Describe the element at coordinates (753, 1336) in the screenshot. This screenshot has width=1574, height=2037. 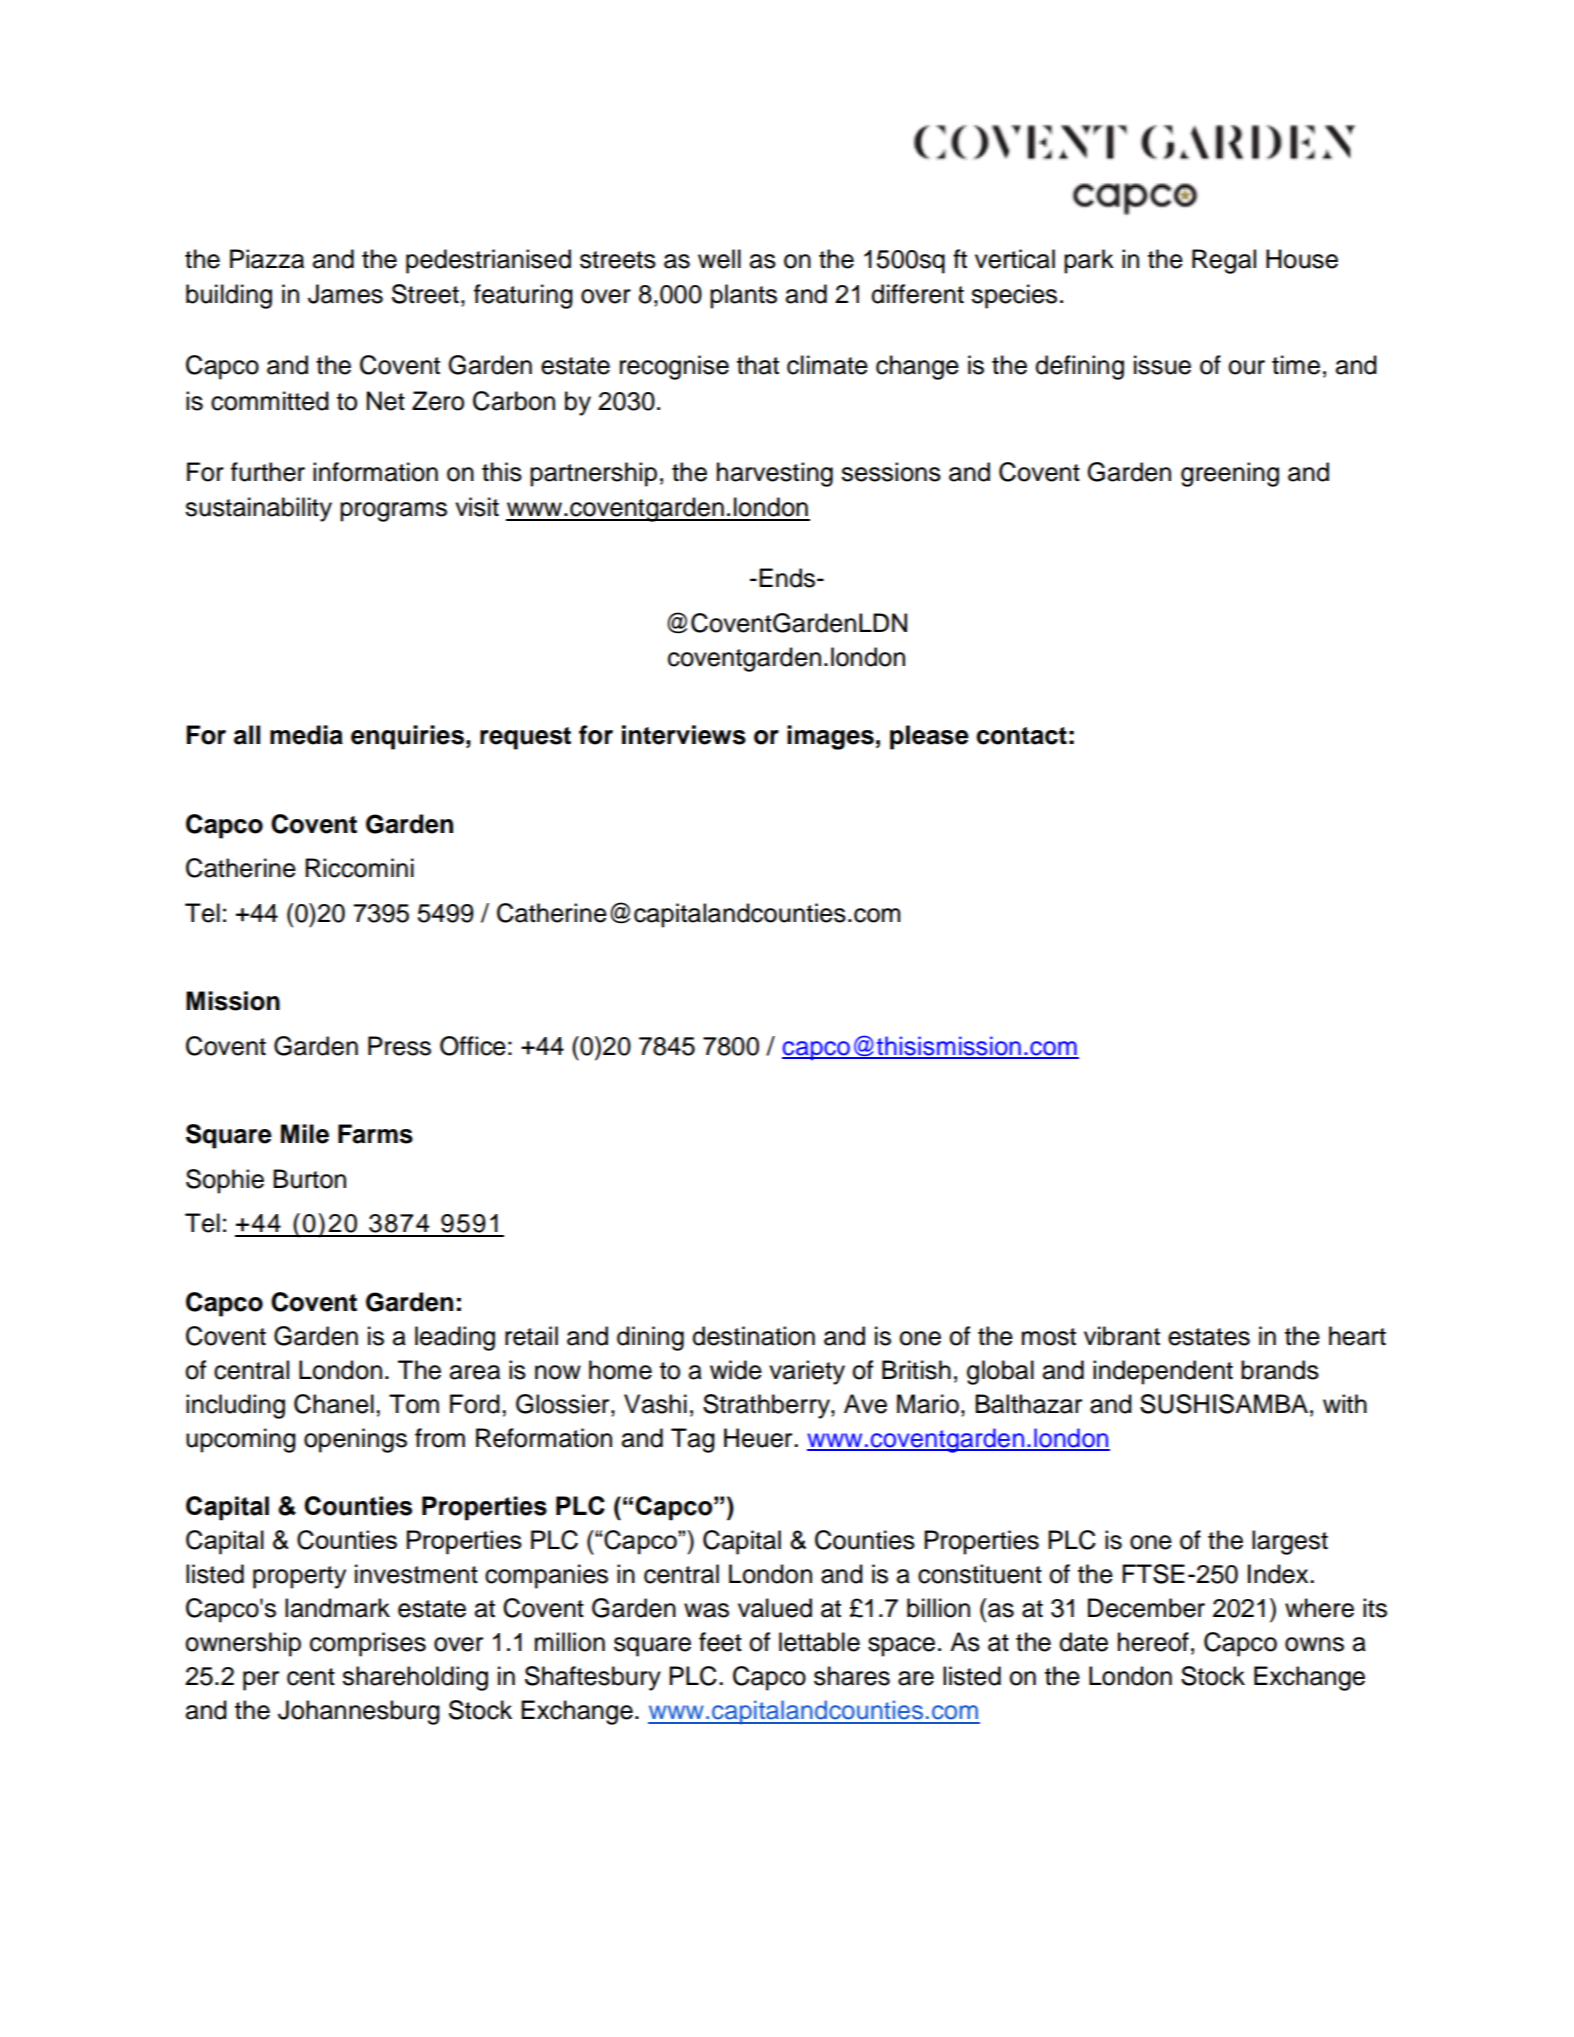
I see `destination` at that location.
